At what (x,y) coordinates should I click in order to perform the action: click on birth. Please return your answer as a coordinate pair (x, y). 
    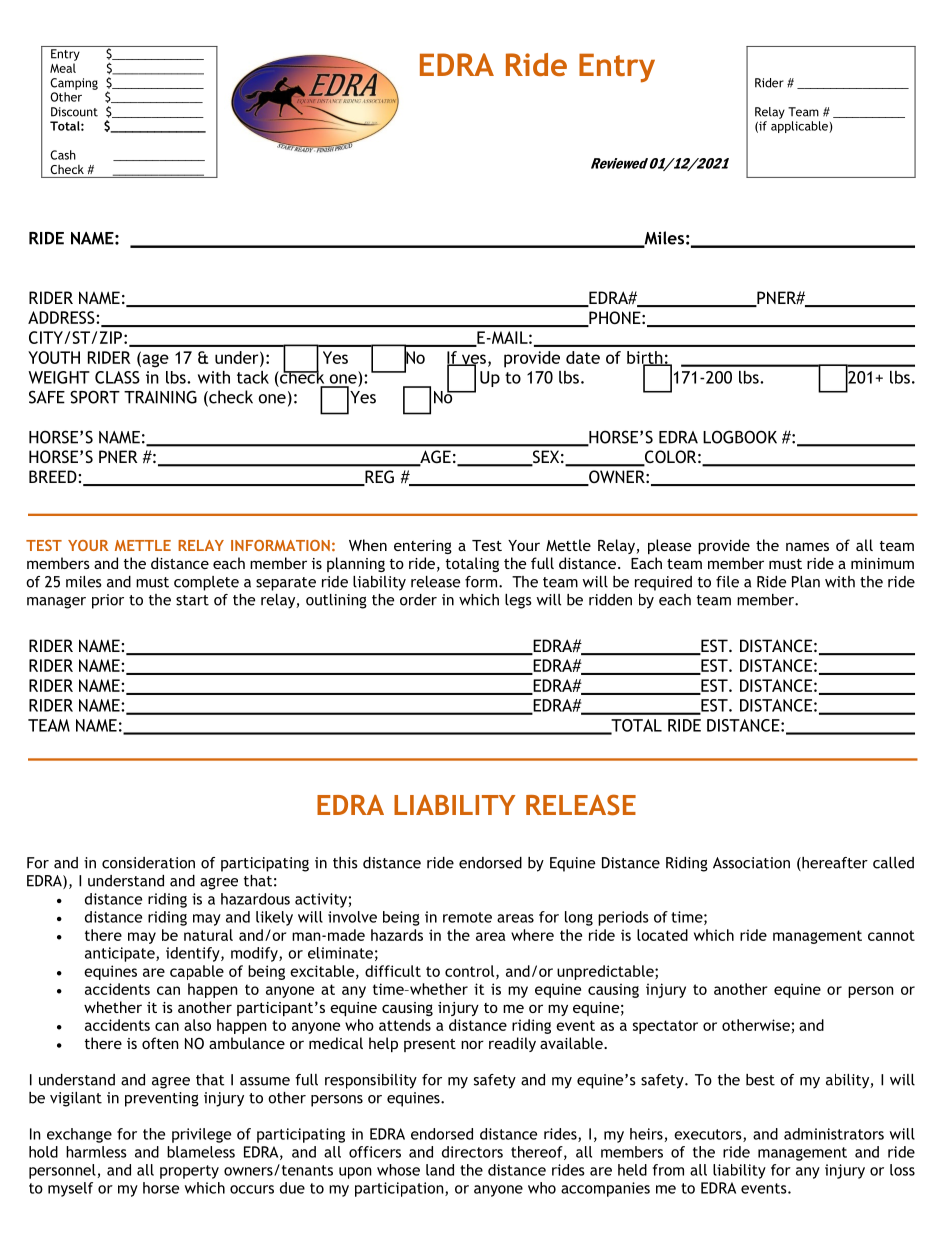
    Looking at the image, I should click on (646, 358).
